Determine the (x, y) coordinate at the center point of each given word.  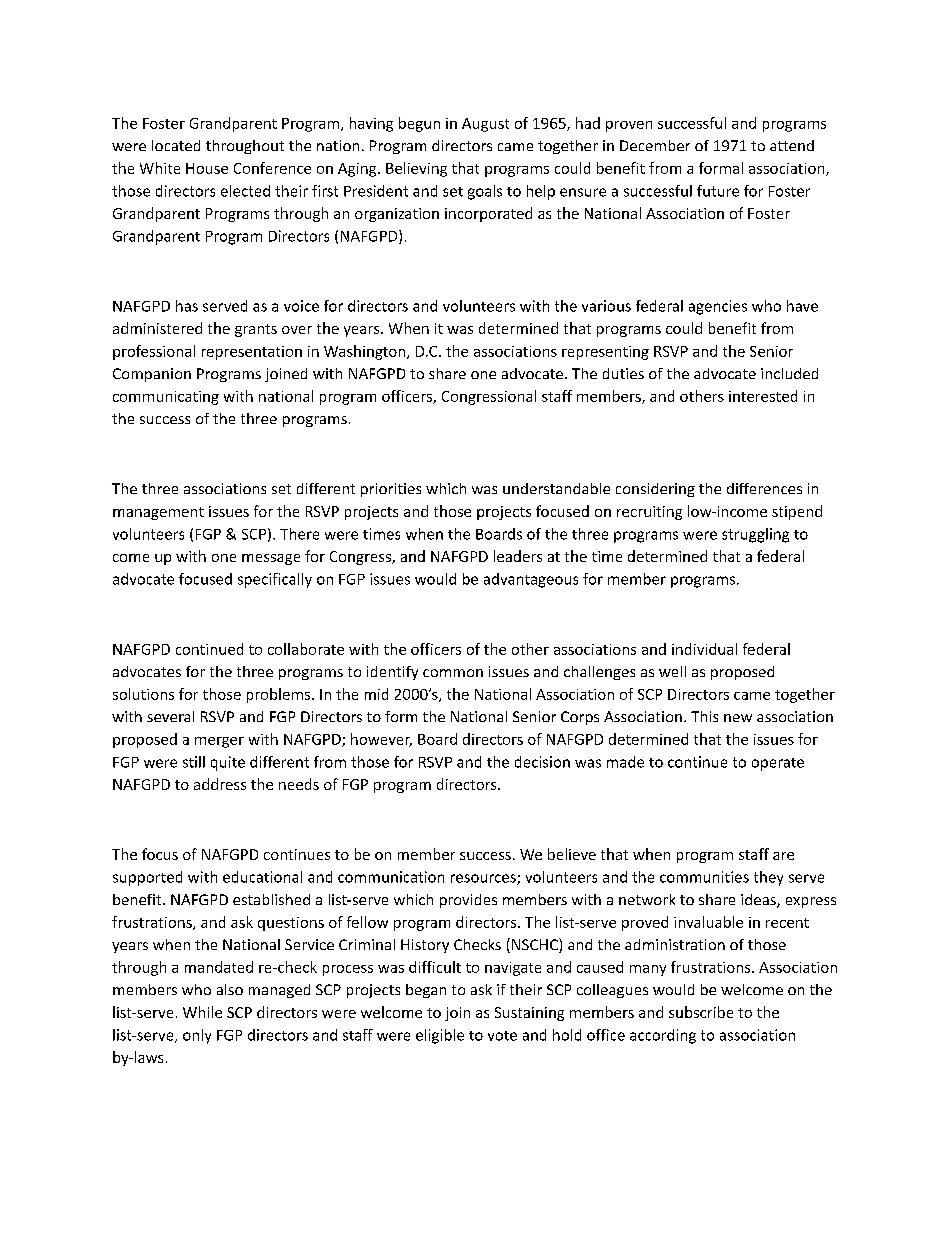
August (485, 125)
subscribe (701, 1012)
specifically (275, 580)
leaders (518, 556)
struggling (755, 535)
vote (502, 1036)
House (207, 168)
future (718, 191)
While (202, 1012)
